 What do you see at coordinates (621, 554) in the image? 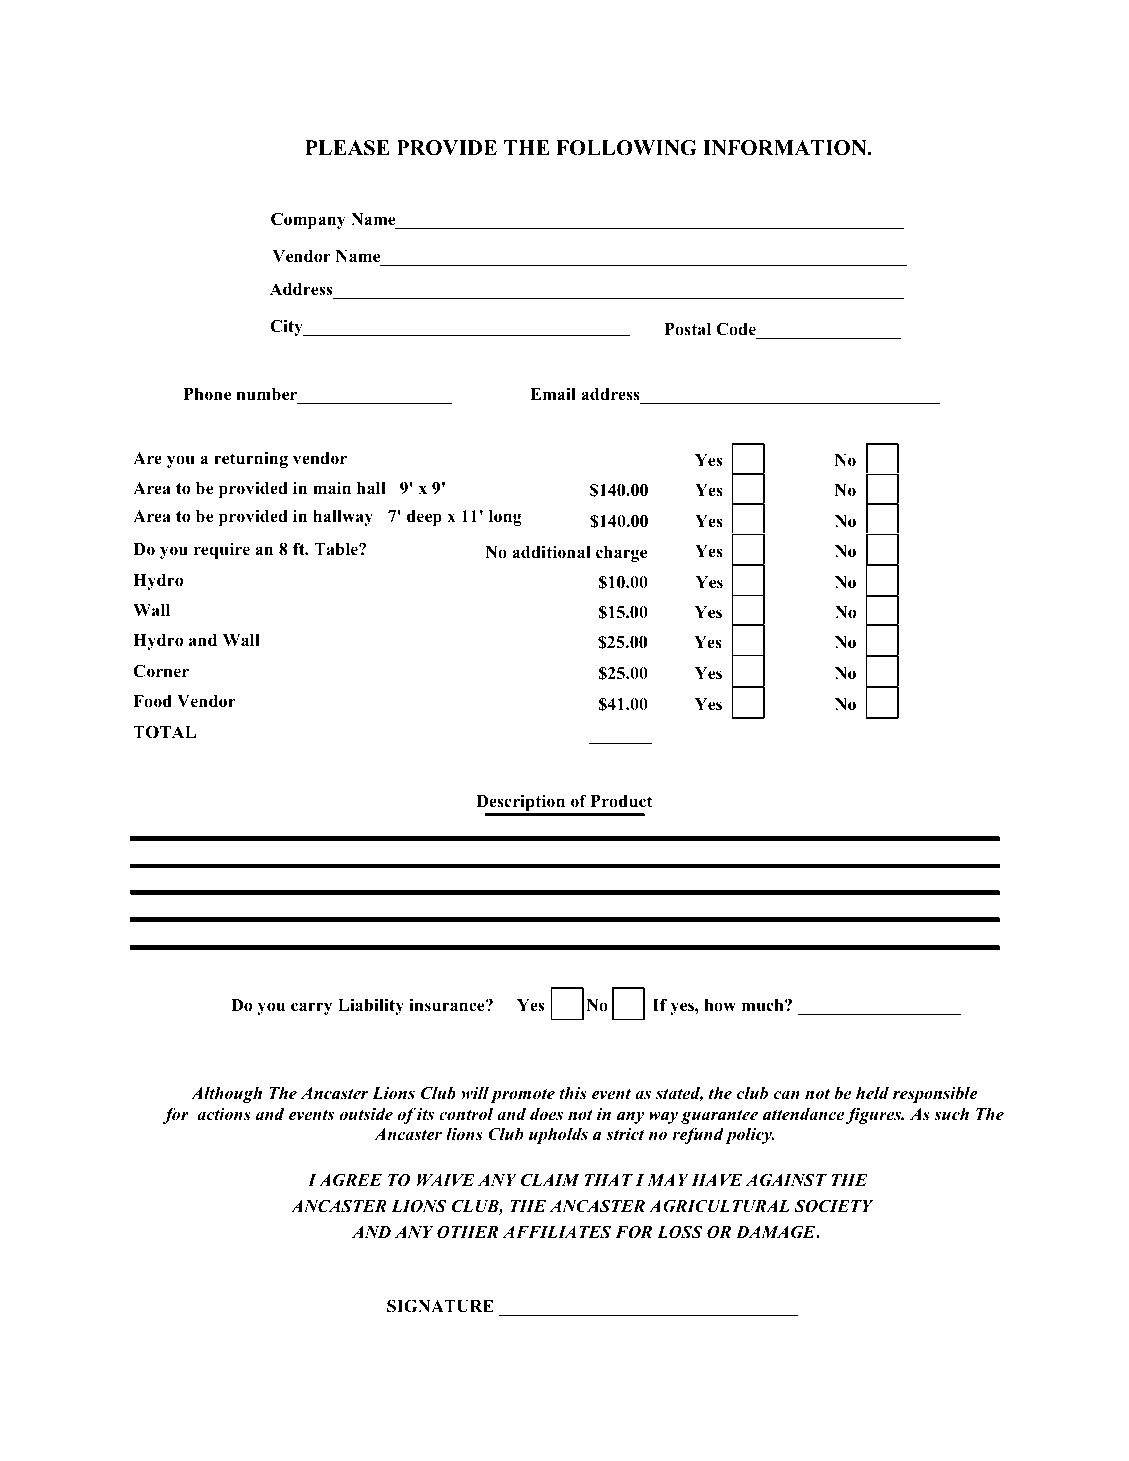
I see `charge` at bounding box center [621, 554].
